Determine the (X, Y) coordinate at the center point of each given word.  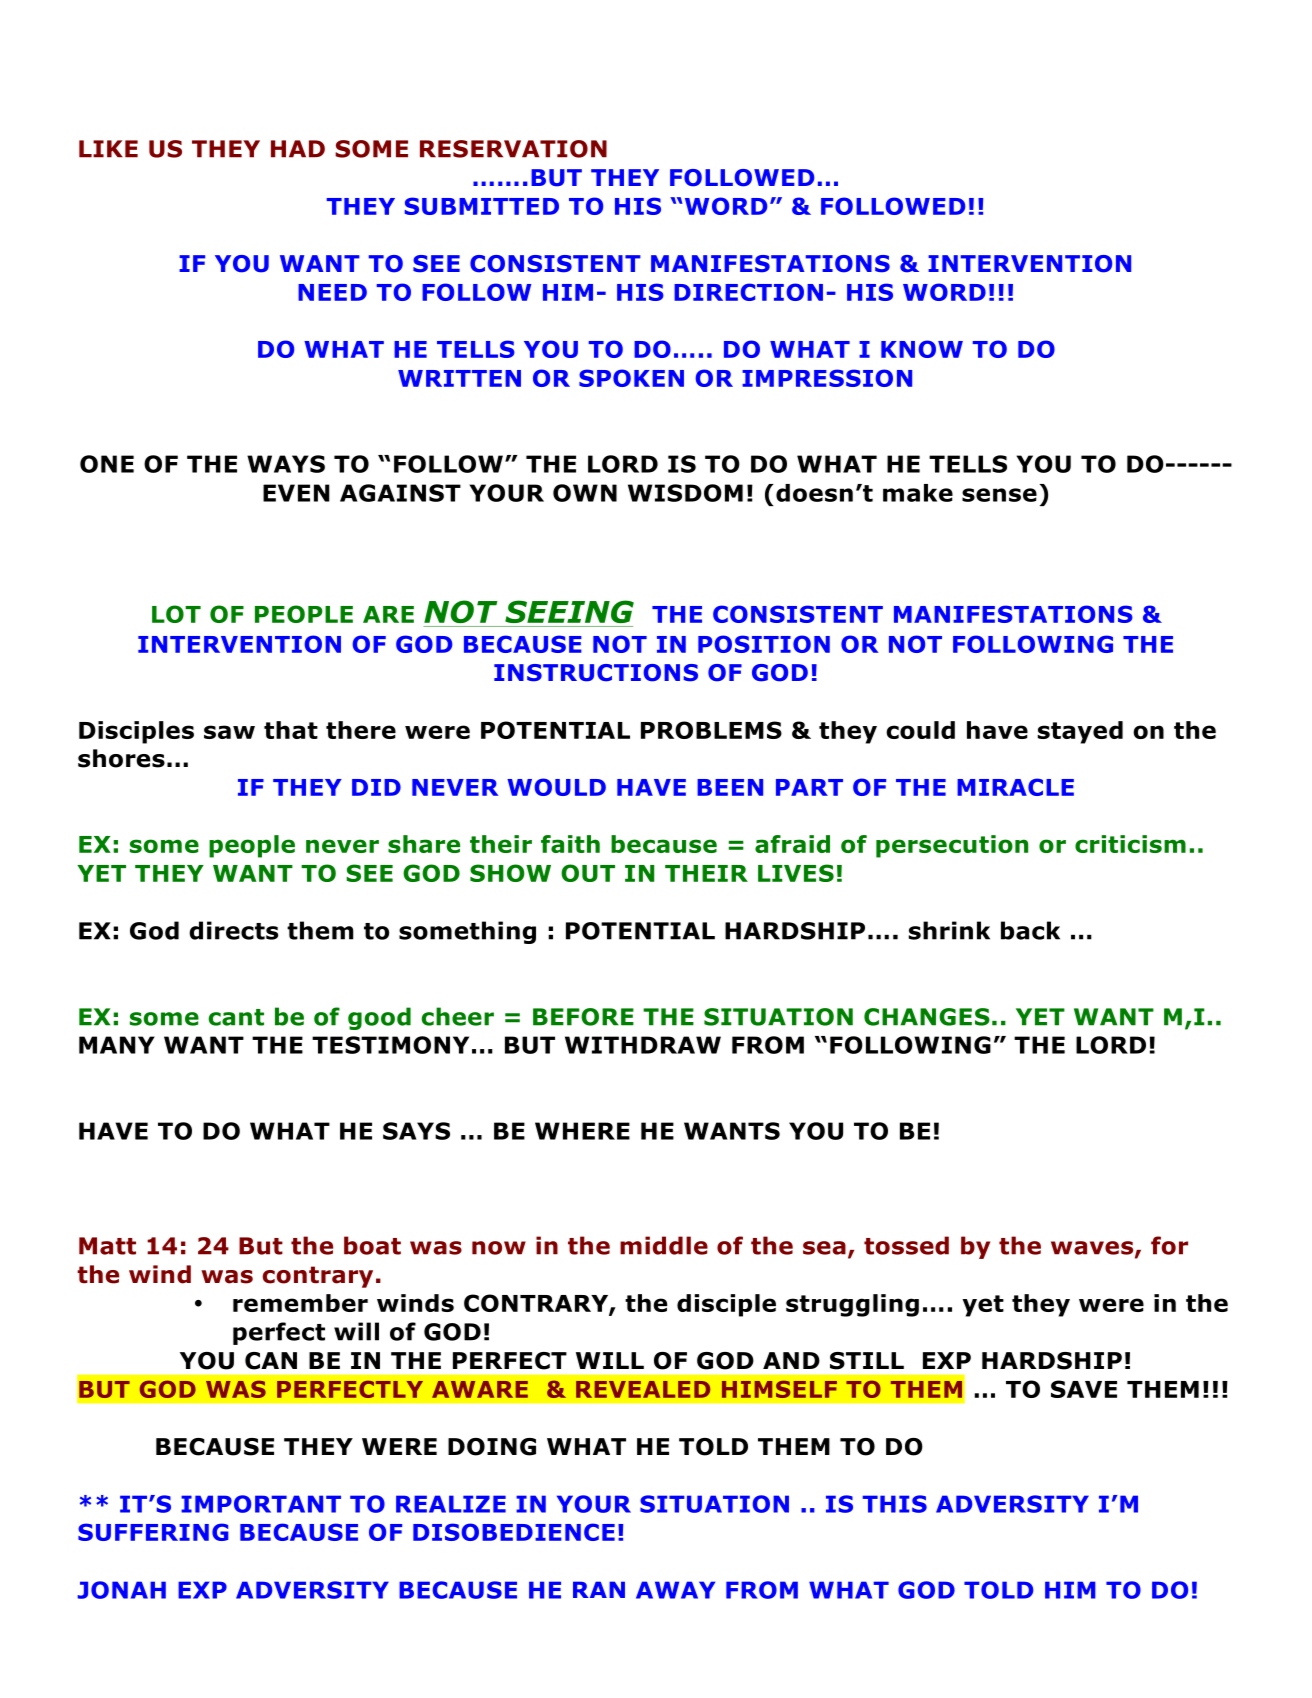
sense (999, 495)
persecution (952, 846)
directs (233, 930)
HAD (298, 149)
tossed (906, 1245)
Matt (107, 1246)
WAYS (286, 464)
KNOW (922, 349)
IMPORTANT (261, 1504)
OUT (588, 873)
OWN (585, 493)
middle (664, 1245)
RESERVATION (513, 149)
